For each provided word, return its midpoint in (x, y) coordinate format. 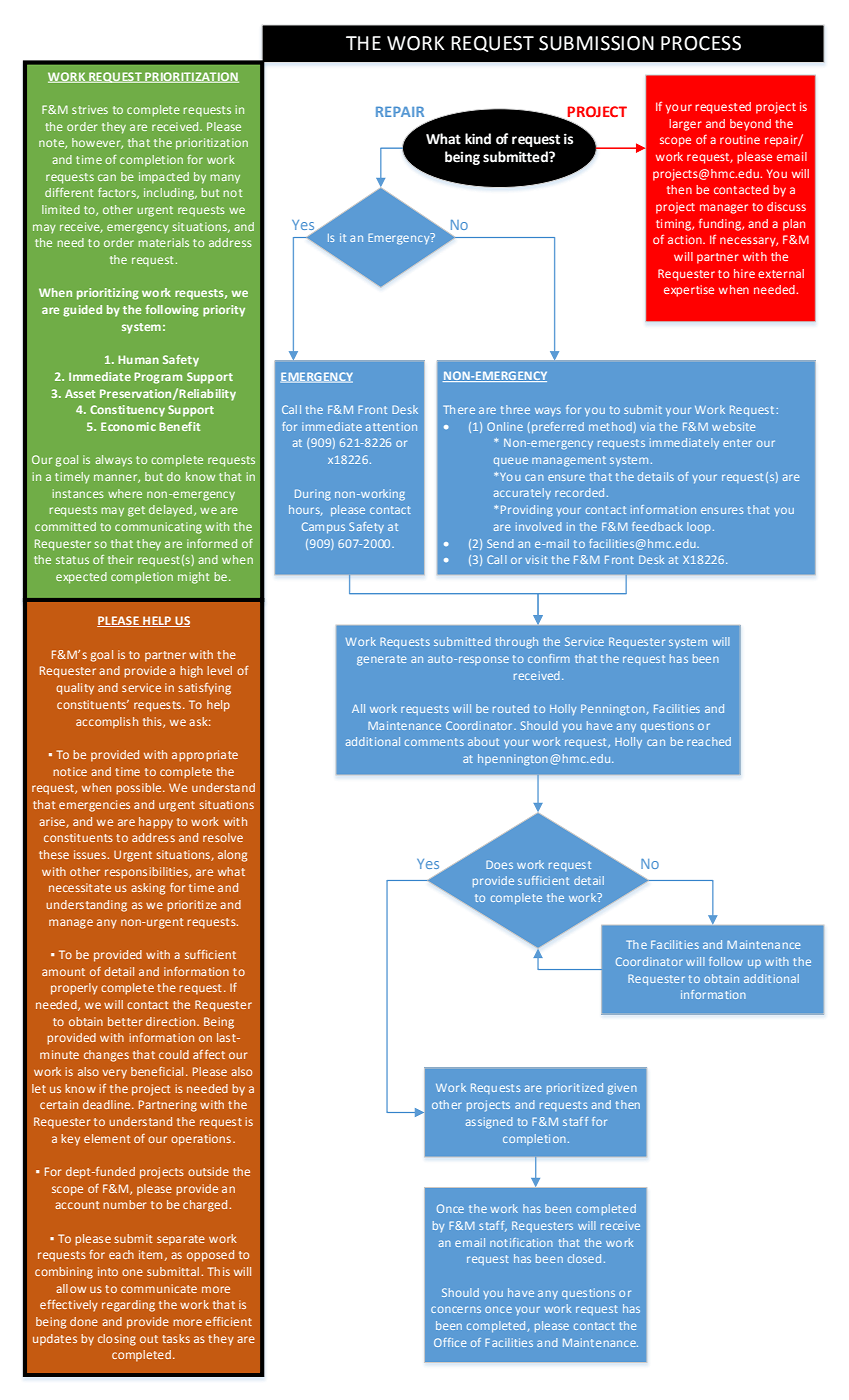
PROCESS (701, 43)
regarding (128, 1306)
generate (381, 660)
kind (478, 139)
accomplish (107, 723)
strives (90, 109)
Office (450, 1342)
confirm (549, 658)
